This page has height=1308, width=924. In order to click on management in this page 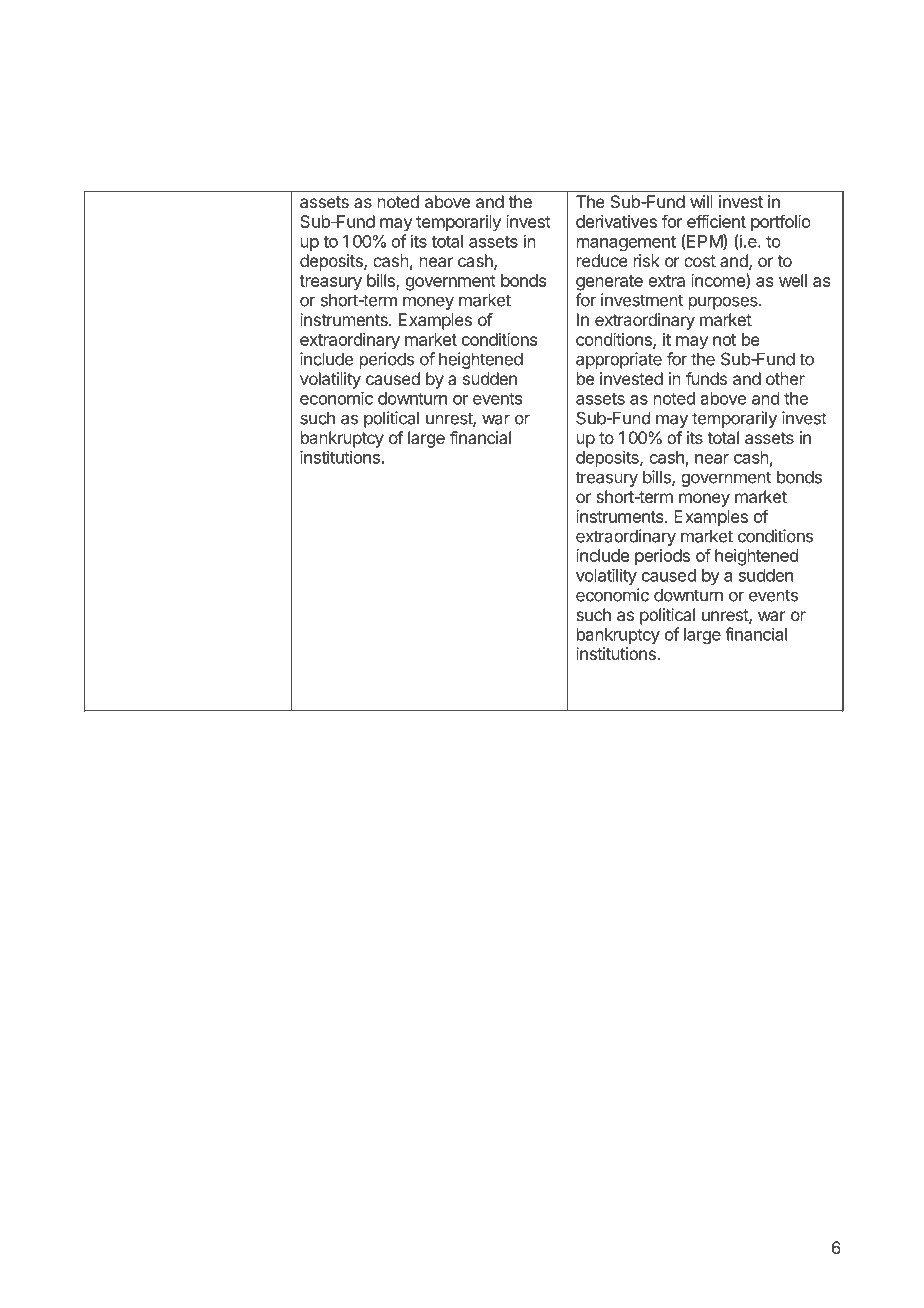, I will do `click(626, 243)`.
